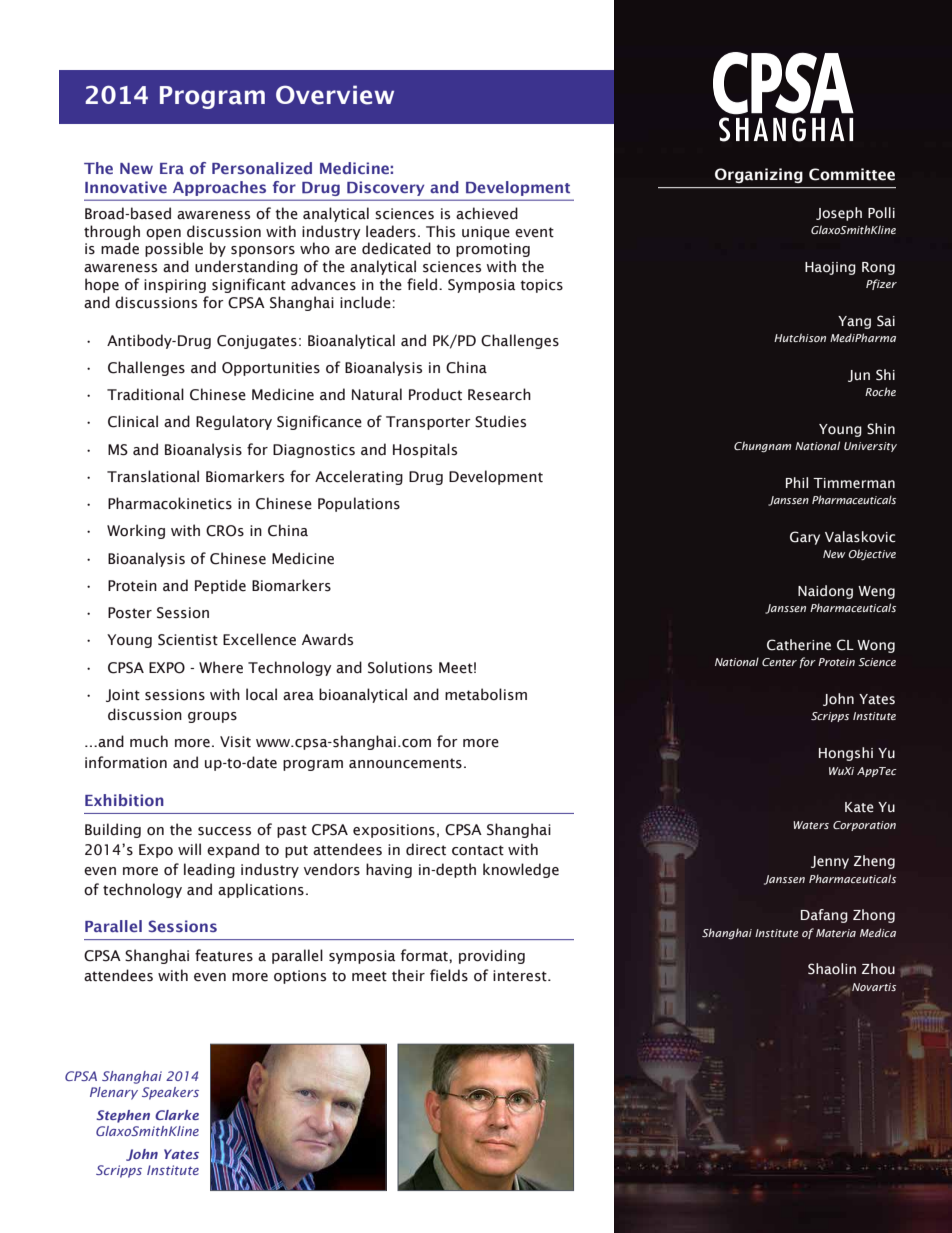 The width and height of the document is (952, 1233). I want to click on Phil, so click(797, 482).
